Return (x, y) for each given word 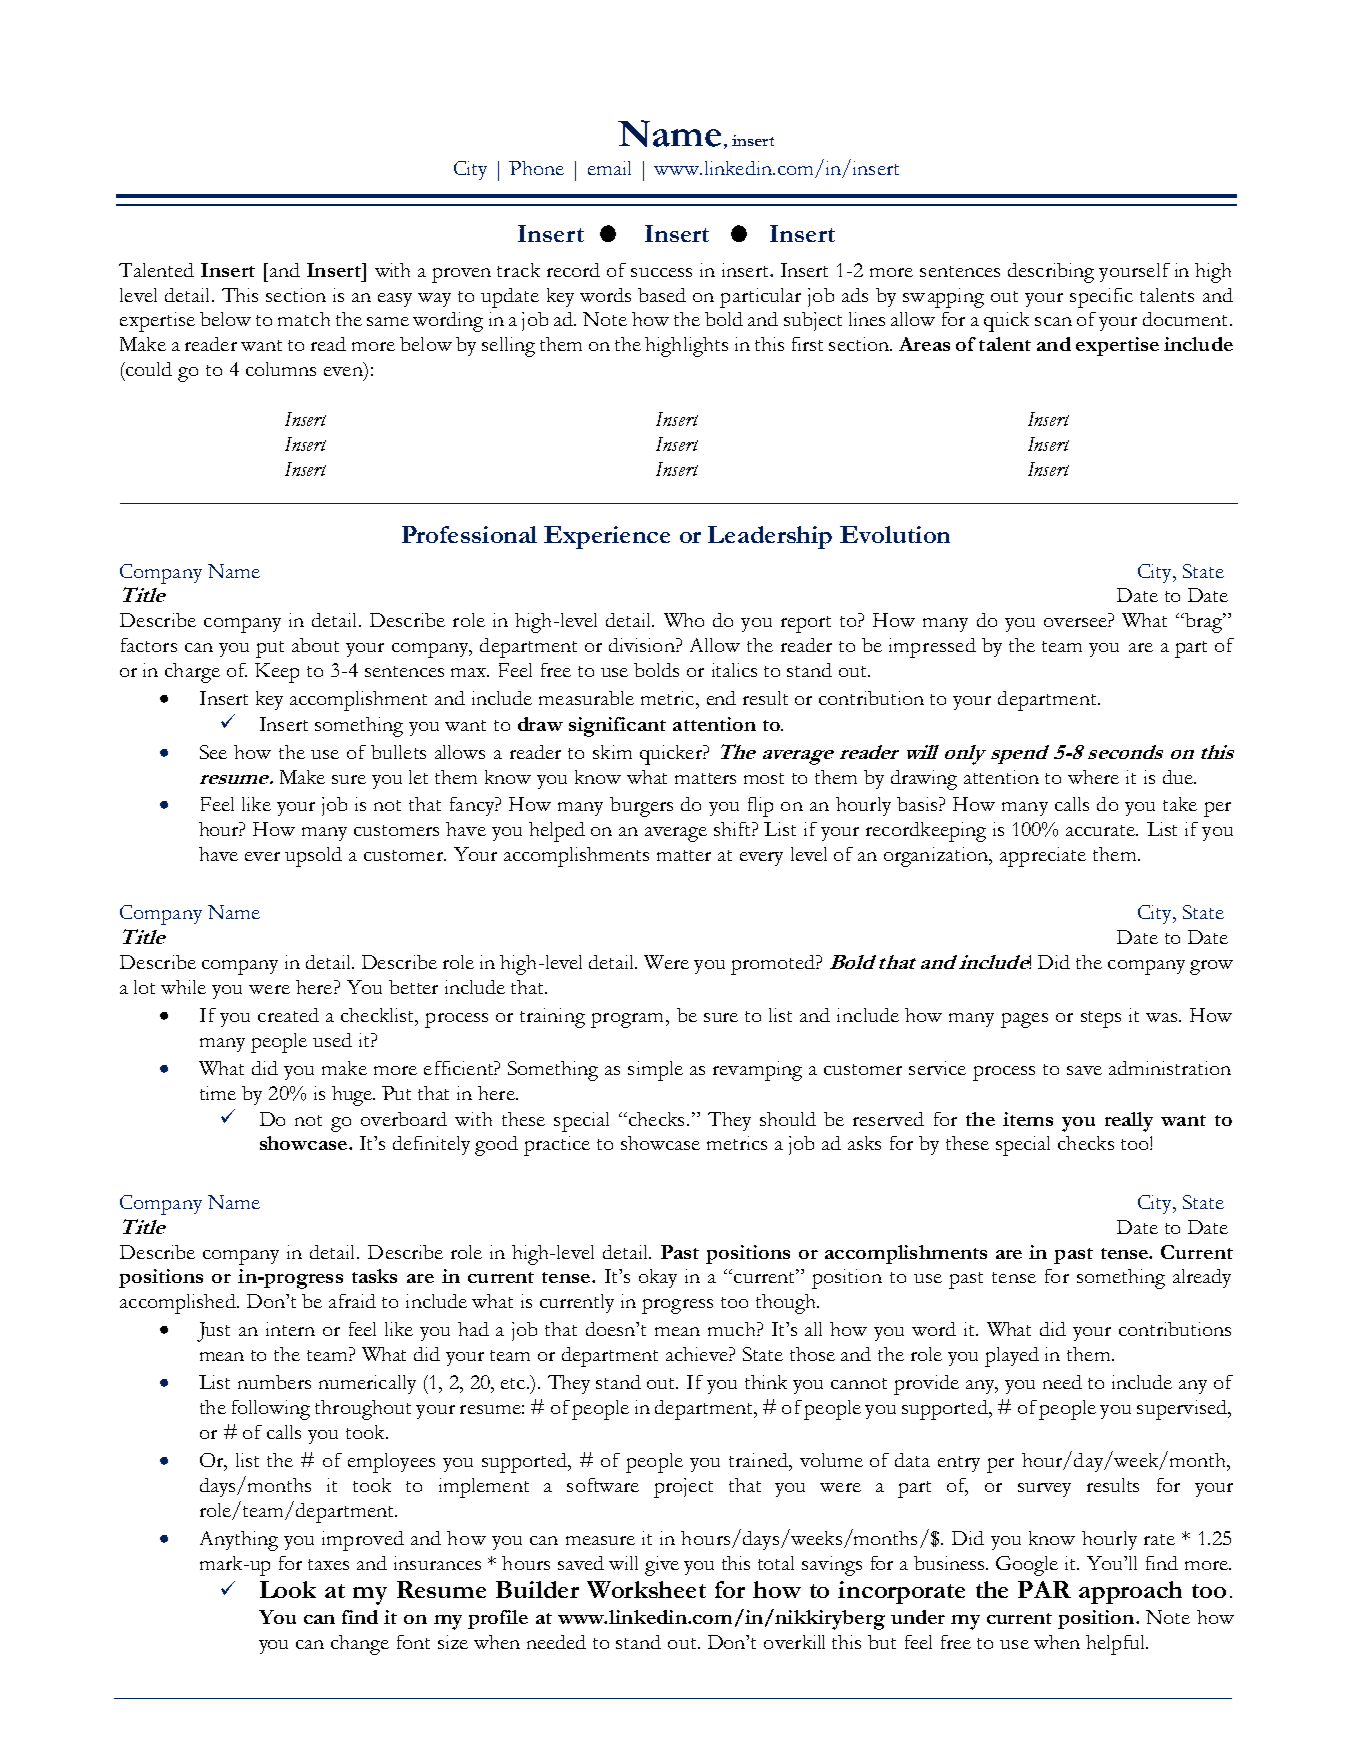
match (304, 319)
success (661, 272)
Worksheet (646, 1589)
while (183, 987)
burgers (641, 807)
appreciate (1043, 857)
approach (1130, 1592)
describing (1051, 273)
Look (288, 1589)
